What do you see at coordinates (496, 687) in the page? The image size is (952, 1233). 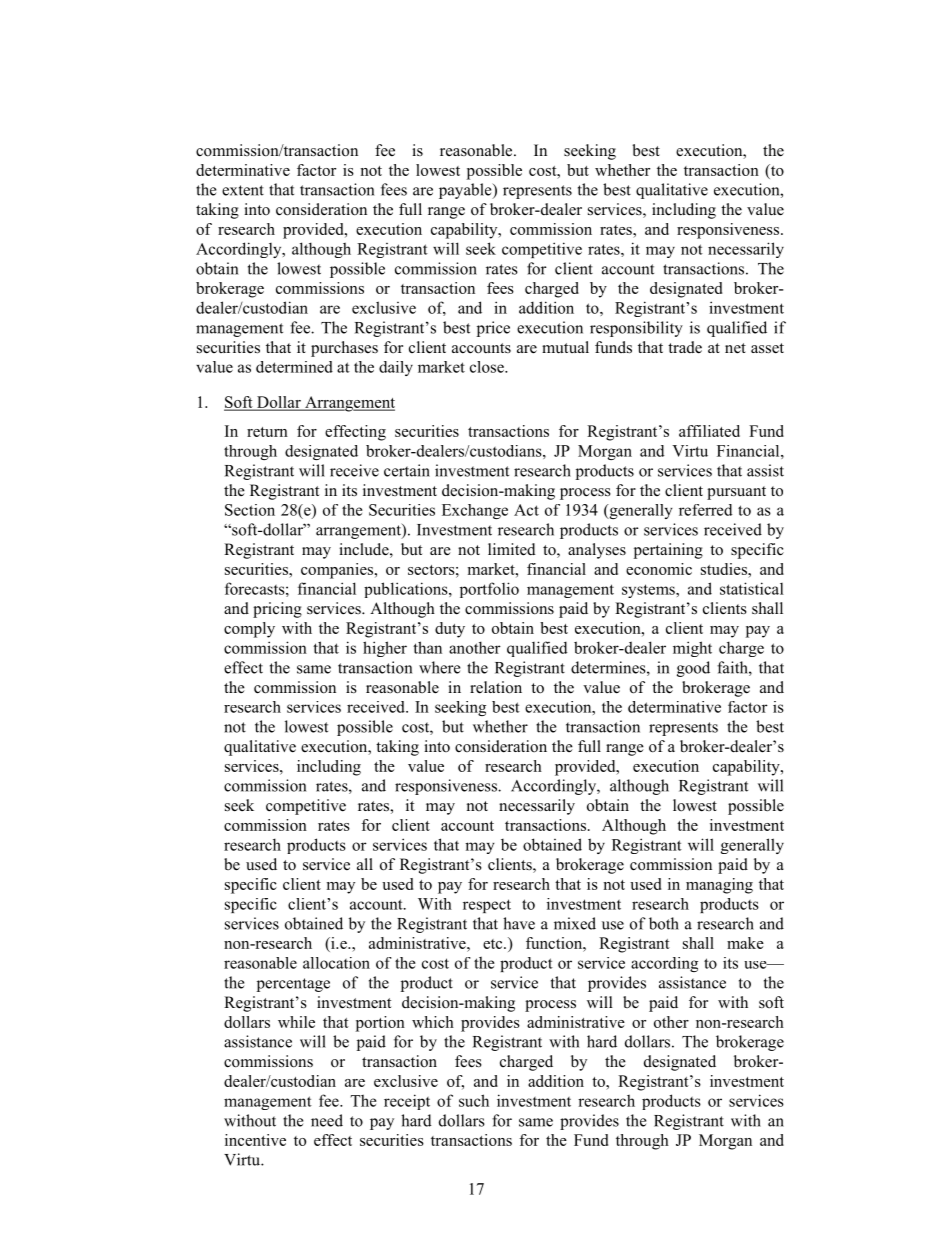 I see `relation` at bounding box center [496, 687].
